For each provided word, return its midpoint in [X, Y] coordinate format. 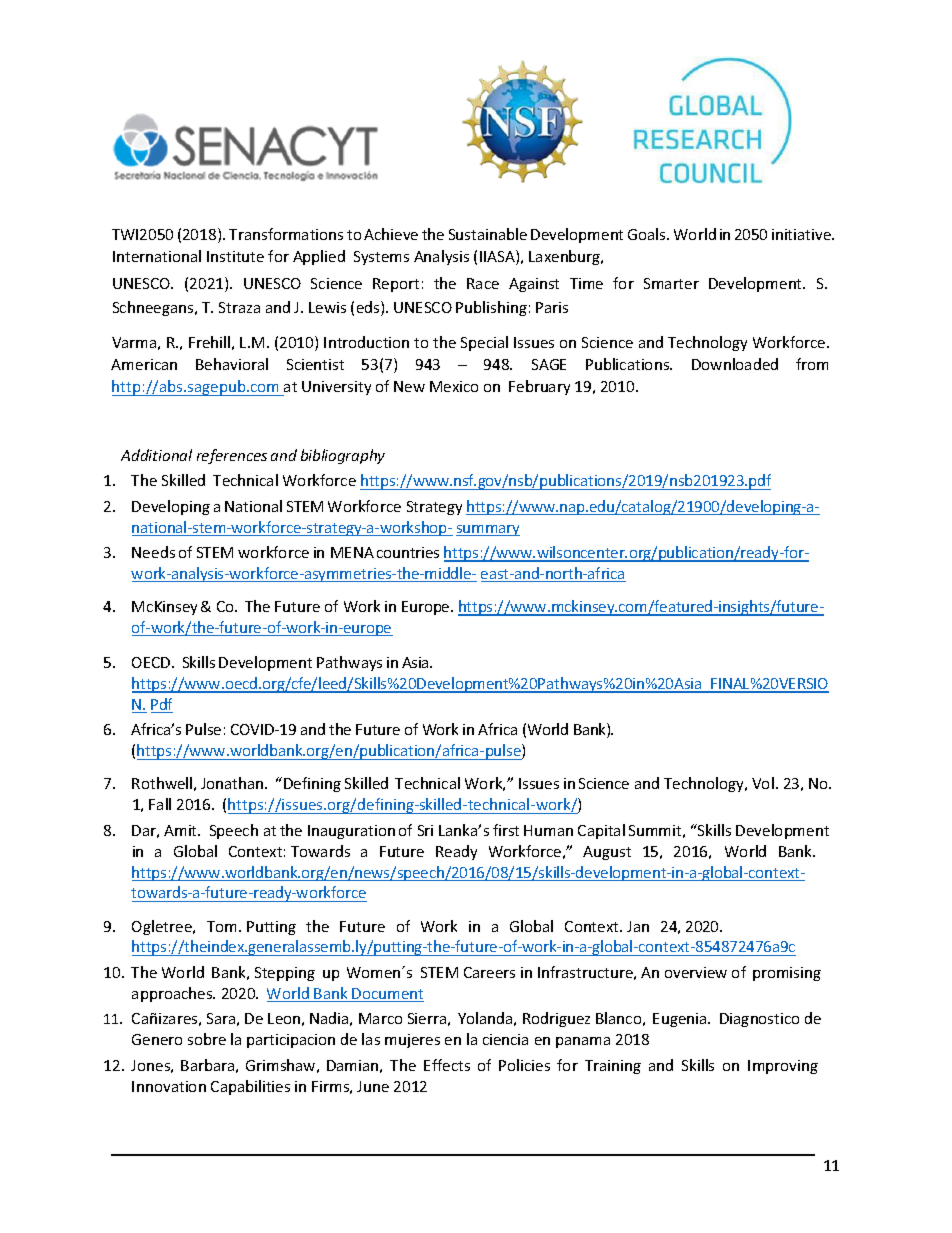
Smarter [671, 283]
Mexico [454, 386]
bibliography [343, 456]
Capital [601, 831]
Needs [153, 552]
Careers [489, 972]
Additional [156, 455]
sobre [207, 1039]
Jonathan [233, 783]
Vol [763, 783]
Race [483, 283]
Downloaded [735, 364]
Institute [235, 256]
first [506, 830]
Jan [638, 926]
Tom [221, 926]
